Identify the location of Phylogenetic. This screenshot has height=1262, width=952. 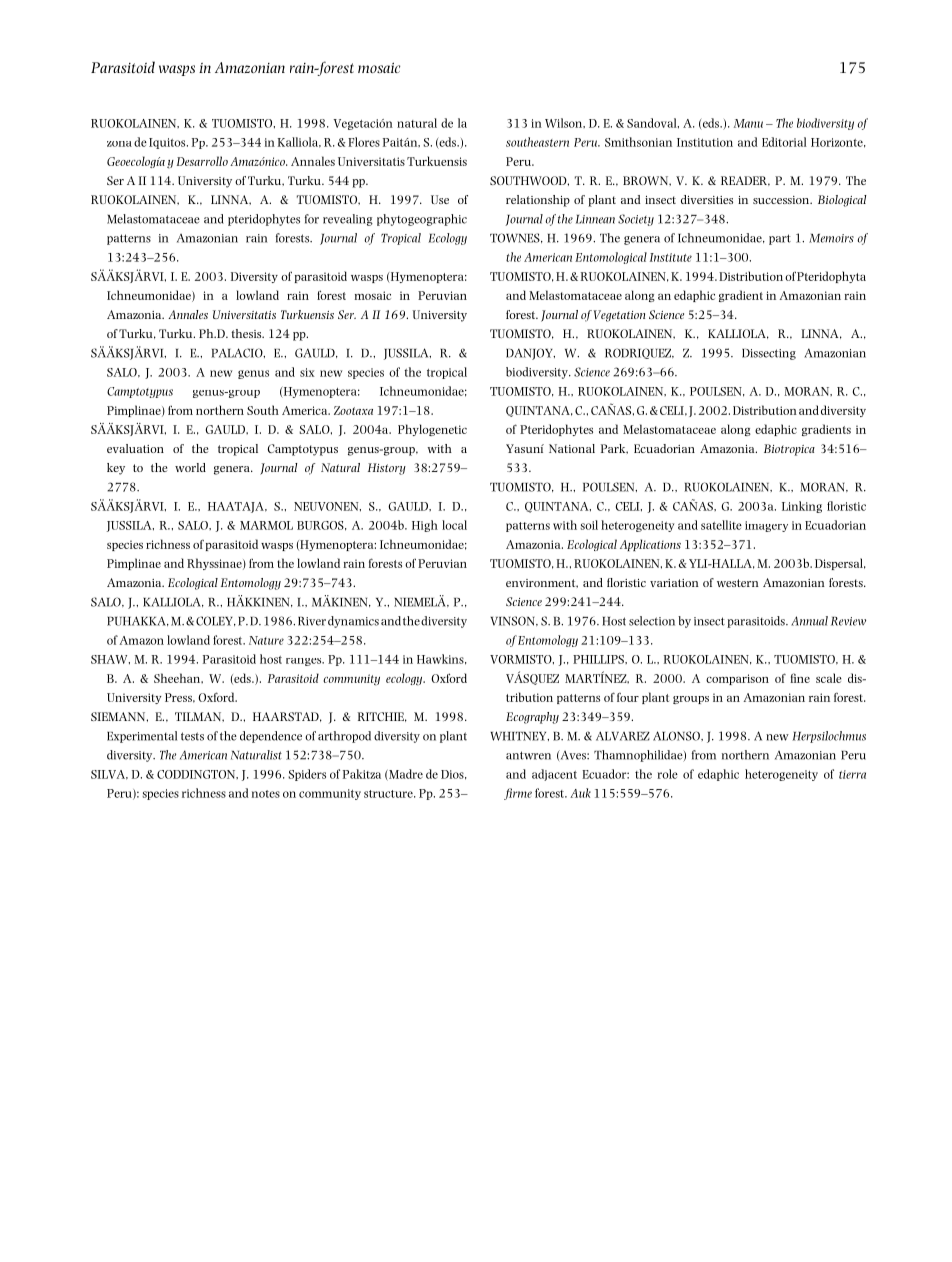
(432, 430).
